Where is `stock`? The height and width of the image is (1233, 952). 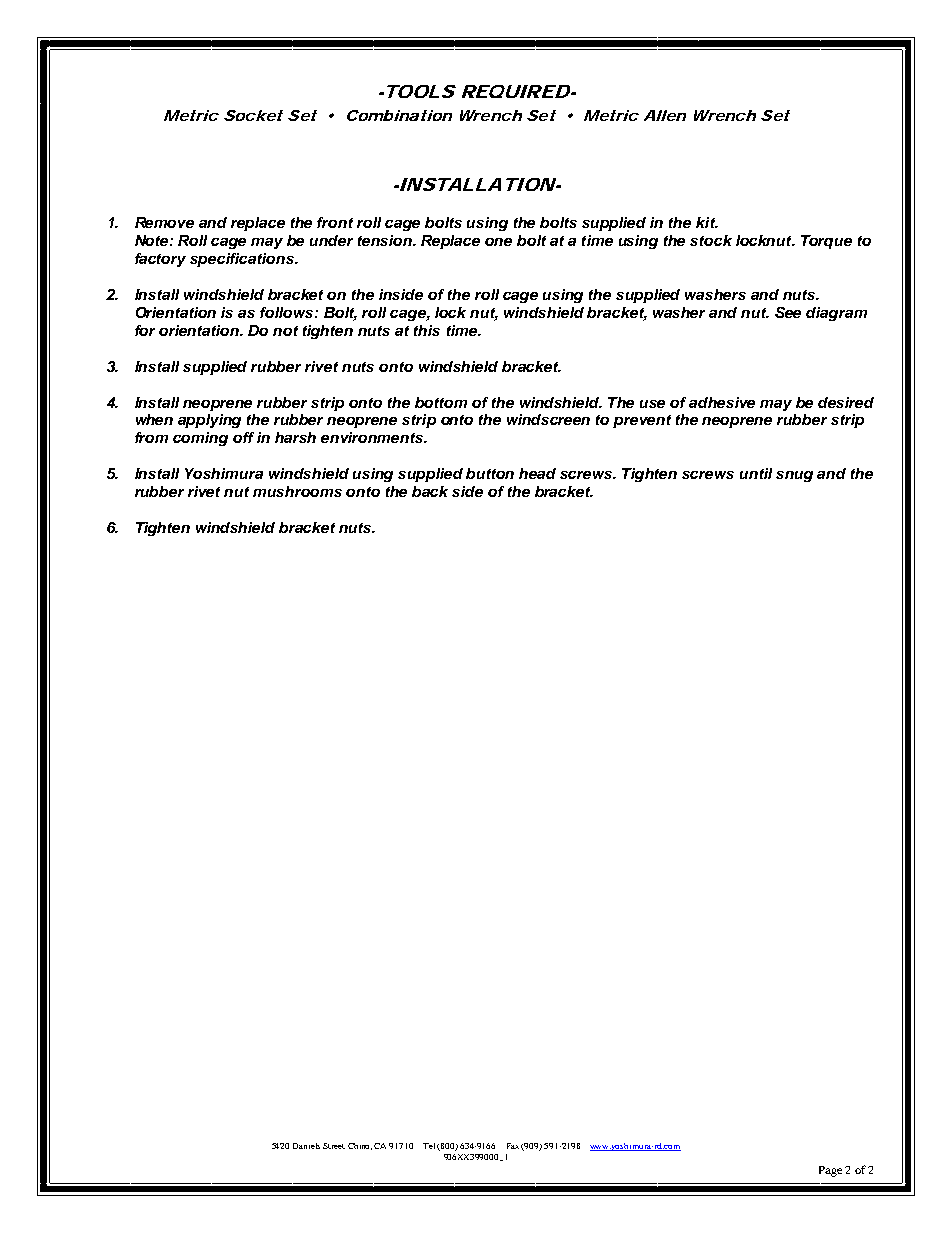 stock is located at coordinates (711, 240).
